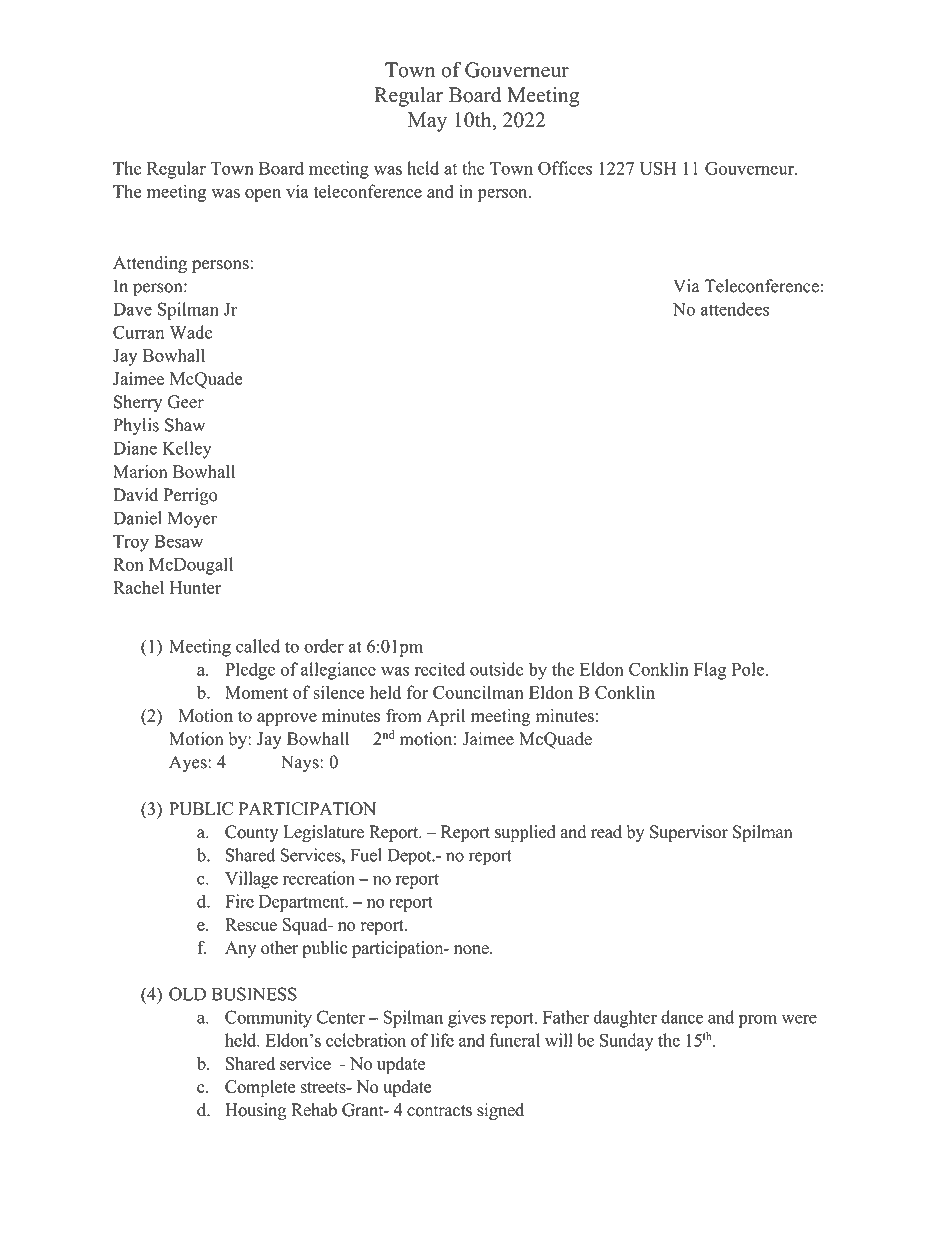  I want to click on attendees, so click(735, 309).
